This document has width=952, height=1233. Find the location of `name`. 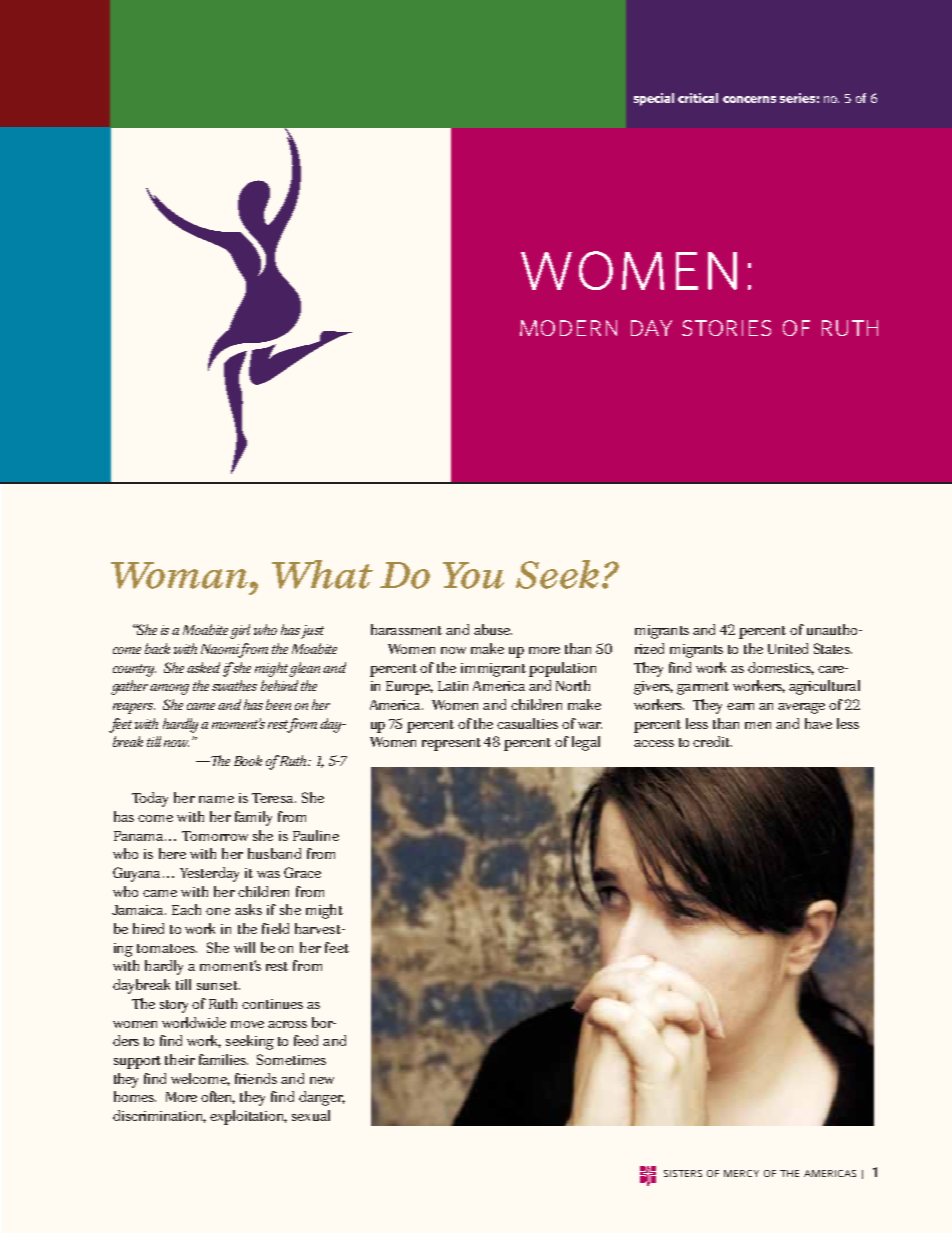

name is located at coordinates (216, 799).
